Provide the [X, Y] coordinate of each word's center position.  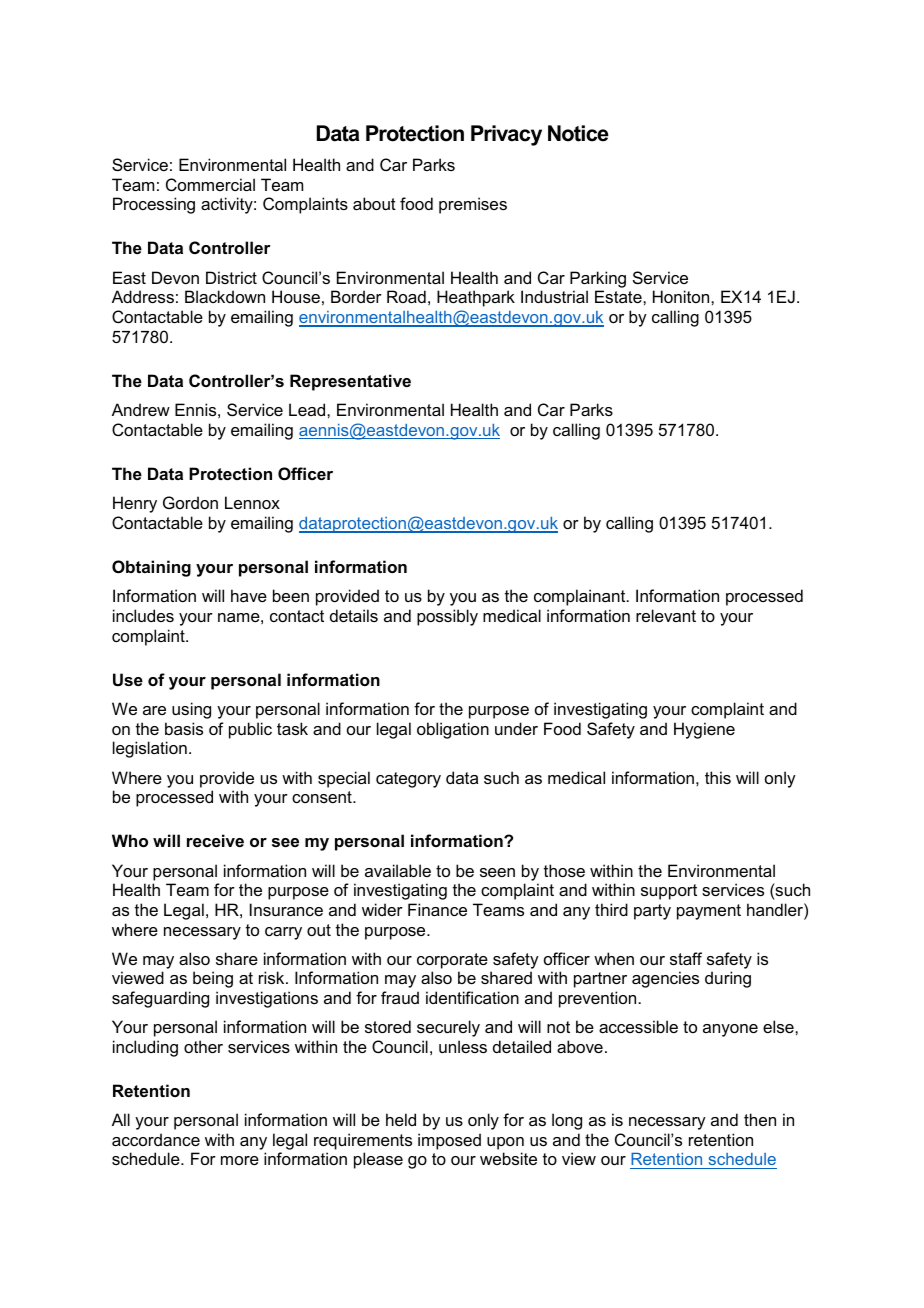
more [240, 1160]
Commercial [210, 184]
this [718, 777]
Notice [578, 133]
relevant [666, 615]
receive [215, 840]
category [408, 780]
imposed [449, 1141]
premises [473, 205]
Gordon [190, 502]
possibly [447, 617]
